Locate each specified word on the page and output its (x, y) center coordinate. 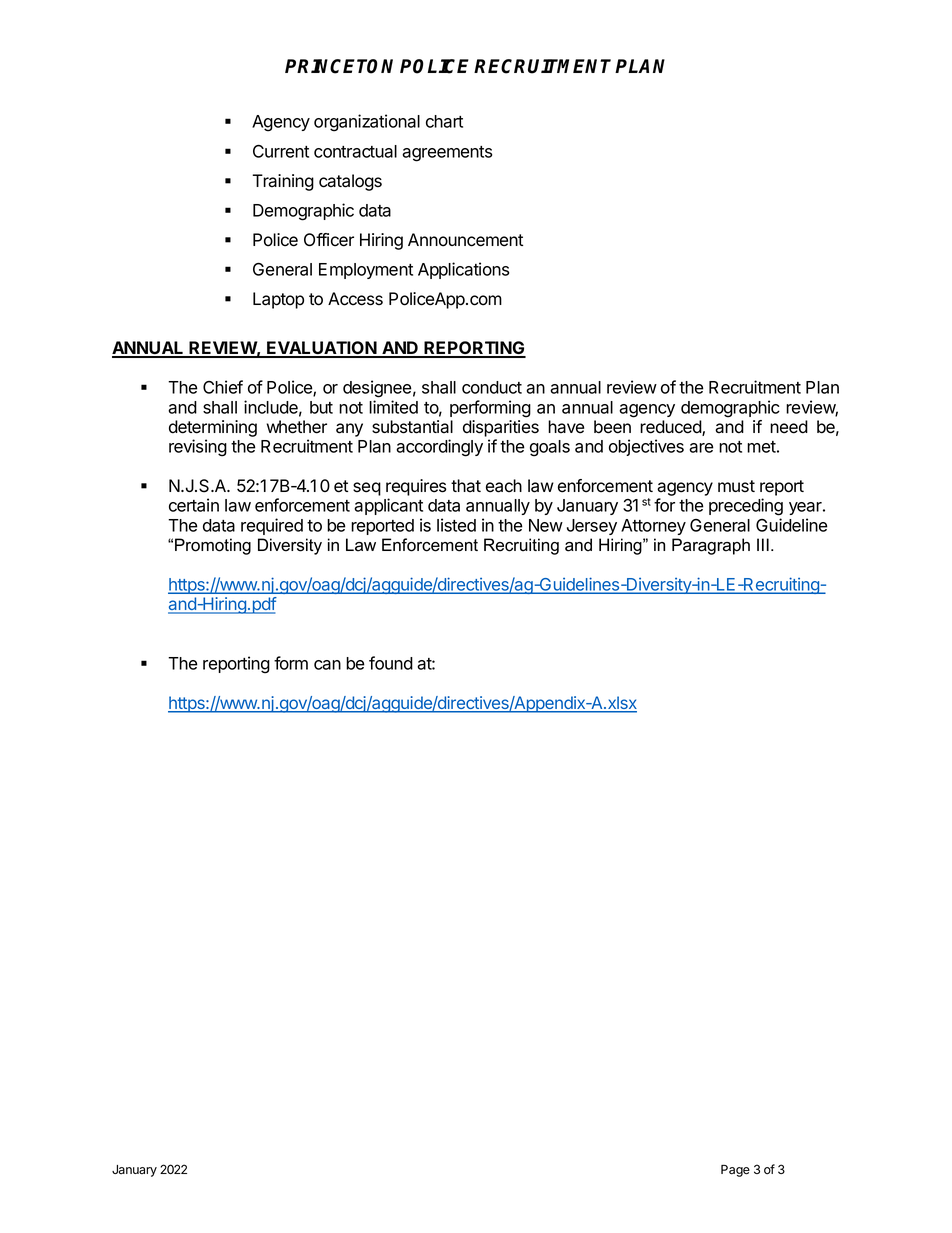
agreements (447, 154)
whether (296, 427)
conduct (492, 387)
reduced (671, 428)
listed (456, 525)
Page (735, 1171)
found (391, 663)
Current (281, 151)
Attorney (653, 527)
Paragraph (711, 546)
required (272, 526)
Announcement (465, 240)
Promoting (213, 546)
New (546, 525)
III (763, 544)
